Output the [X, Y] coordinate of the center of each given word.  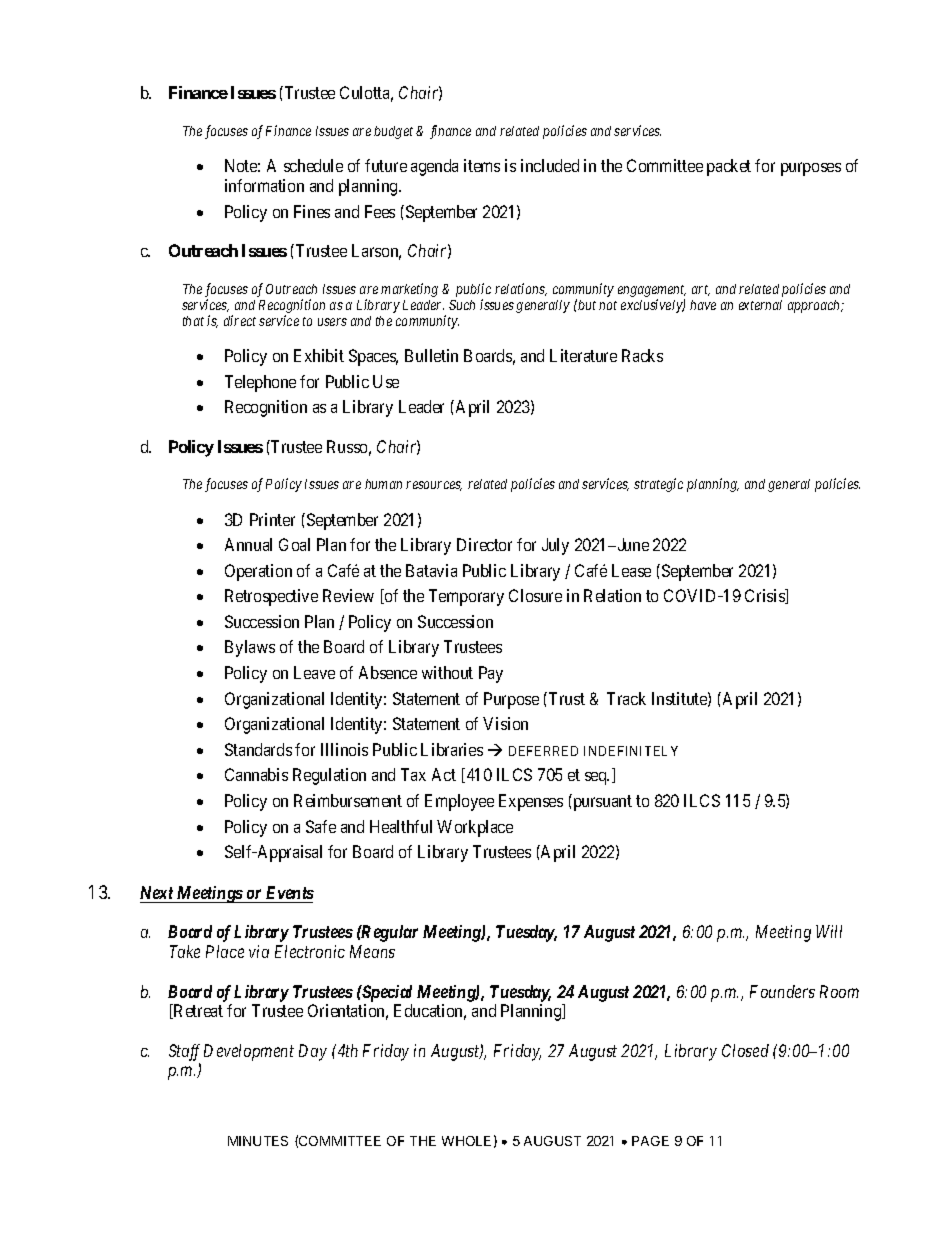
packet [729, 167]
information [264, 185]
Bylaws [250, 648]
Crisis [766, 596]
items [482, 165]
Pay [491, 674]
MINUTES [258, 1141]
